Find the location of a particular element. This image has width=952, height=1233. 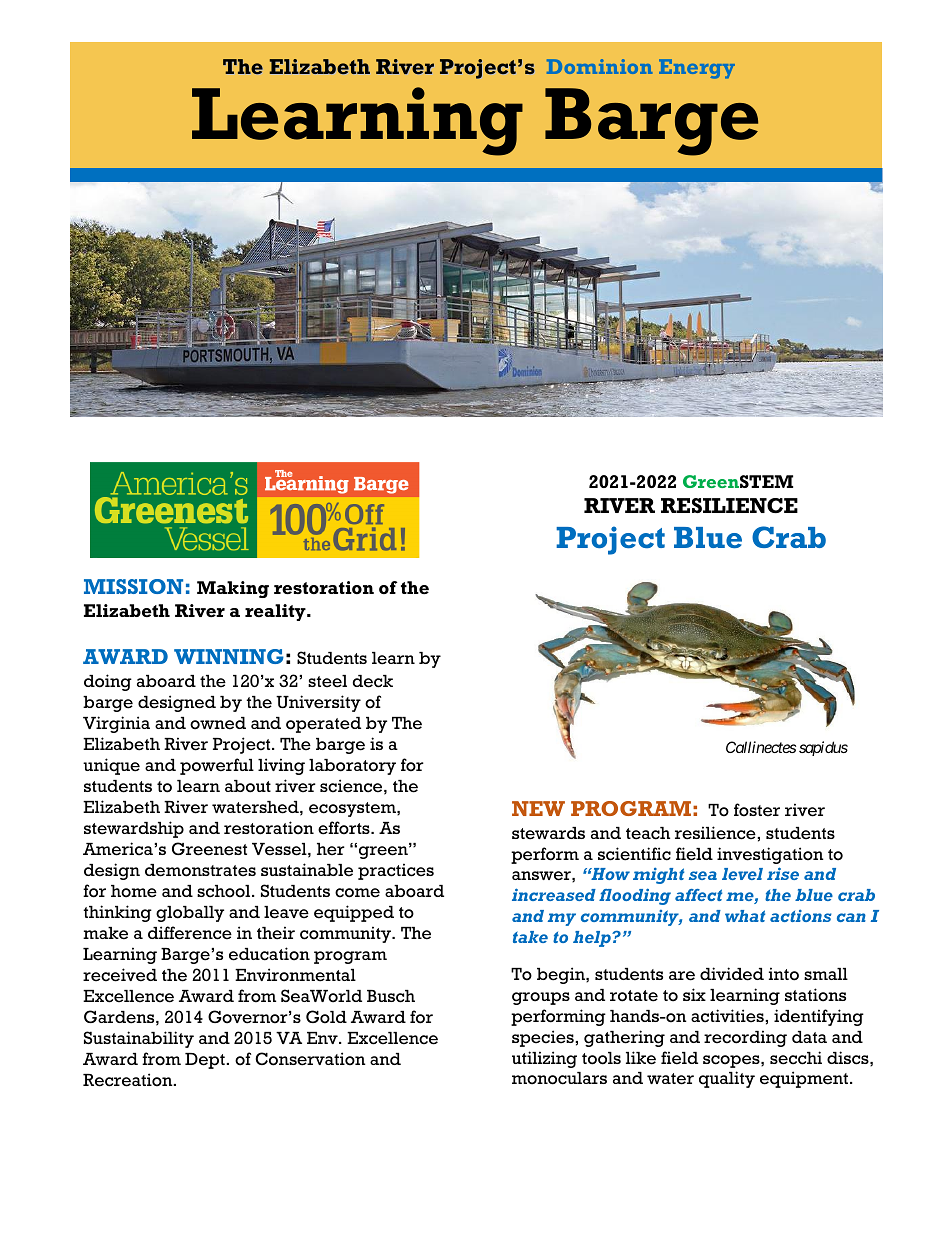

species is located at coordinates (544, 1038).
